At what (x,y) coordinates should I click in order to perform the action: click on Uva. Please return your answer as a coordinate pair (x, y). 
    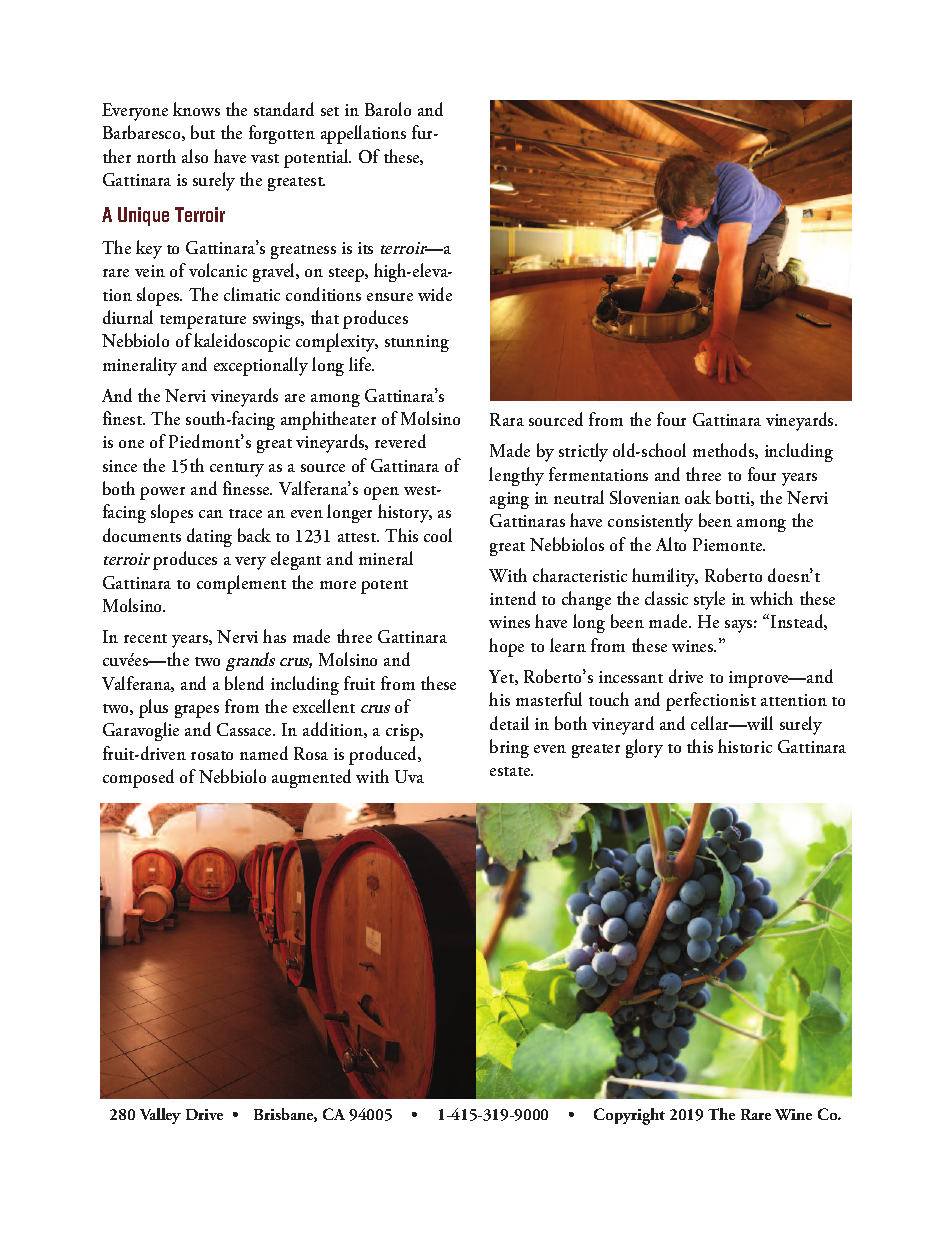
    Looking at the image, I should click on (409, 776).
